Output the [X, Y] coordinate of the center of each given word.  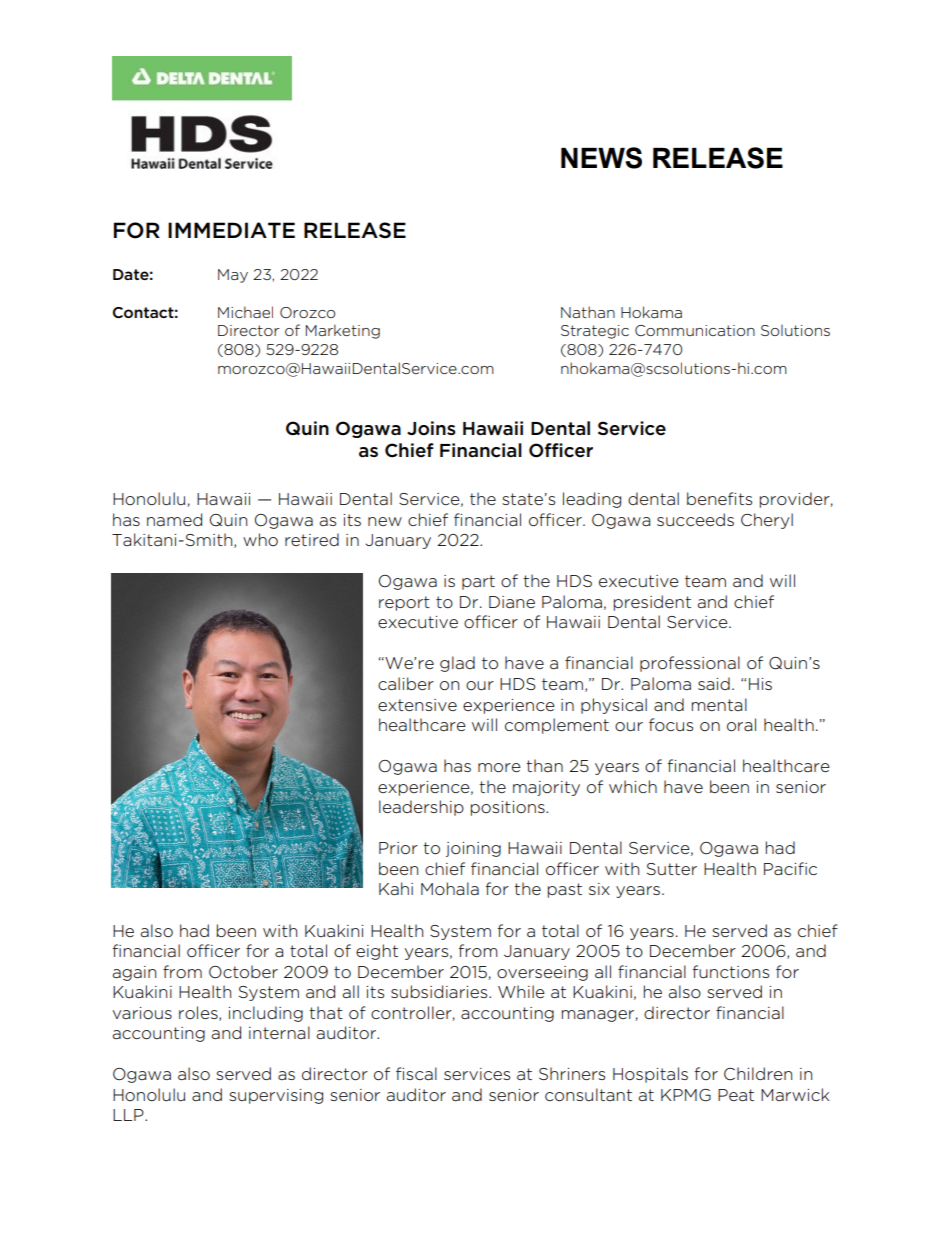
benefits [719, 498]
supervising [276, 1096]
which [633, 786]
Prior [398, 848]
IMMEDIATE [231, 230]
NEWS [601, 158]
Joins [431, 428]
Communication [695, 330]
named [174, 519]
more [499, 768]
